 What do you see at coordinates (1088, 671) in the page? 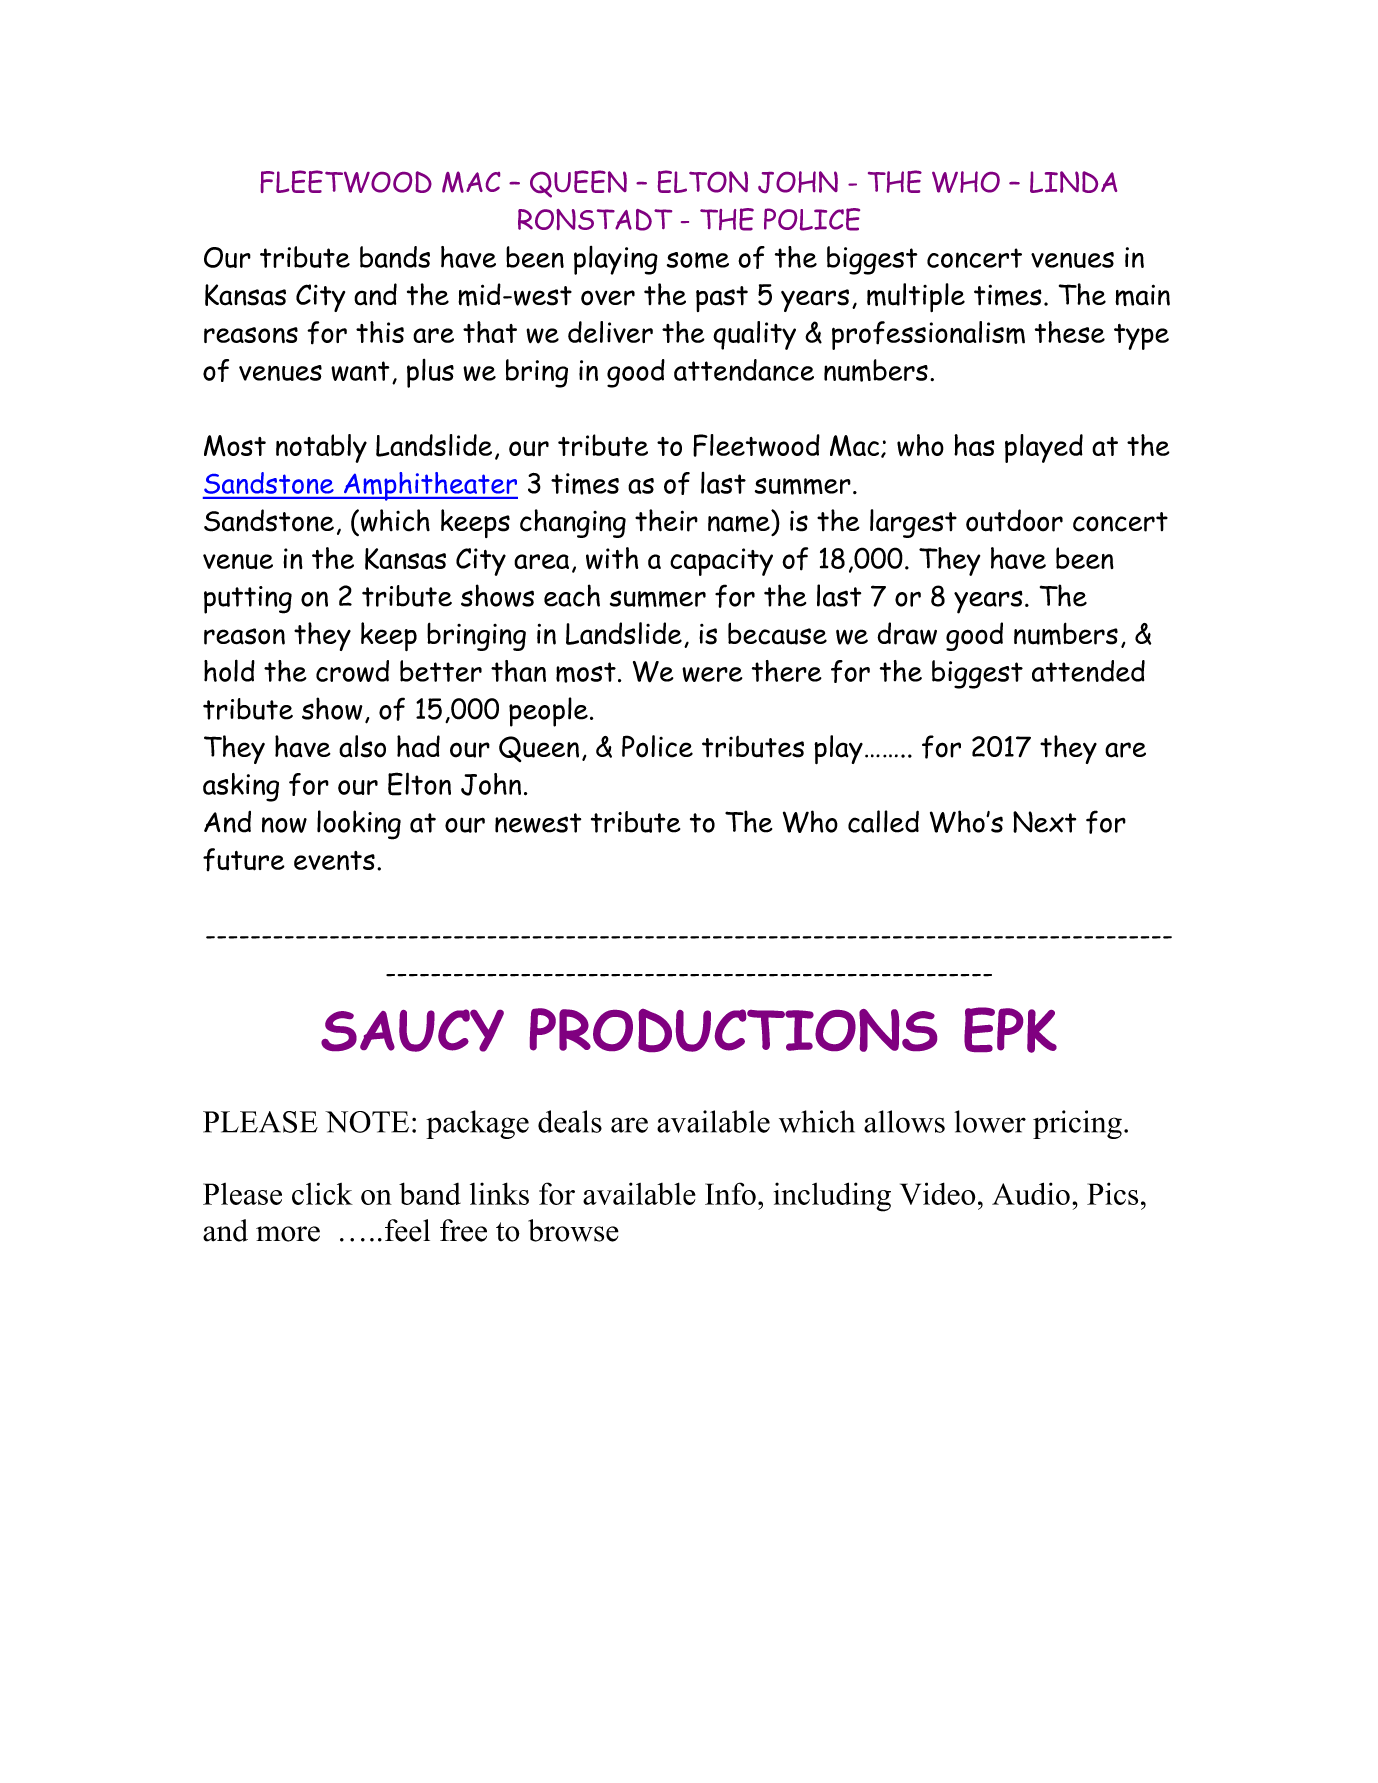
I see `attended` at bounding box center [1088, 671].
